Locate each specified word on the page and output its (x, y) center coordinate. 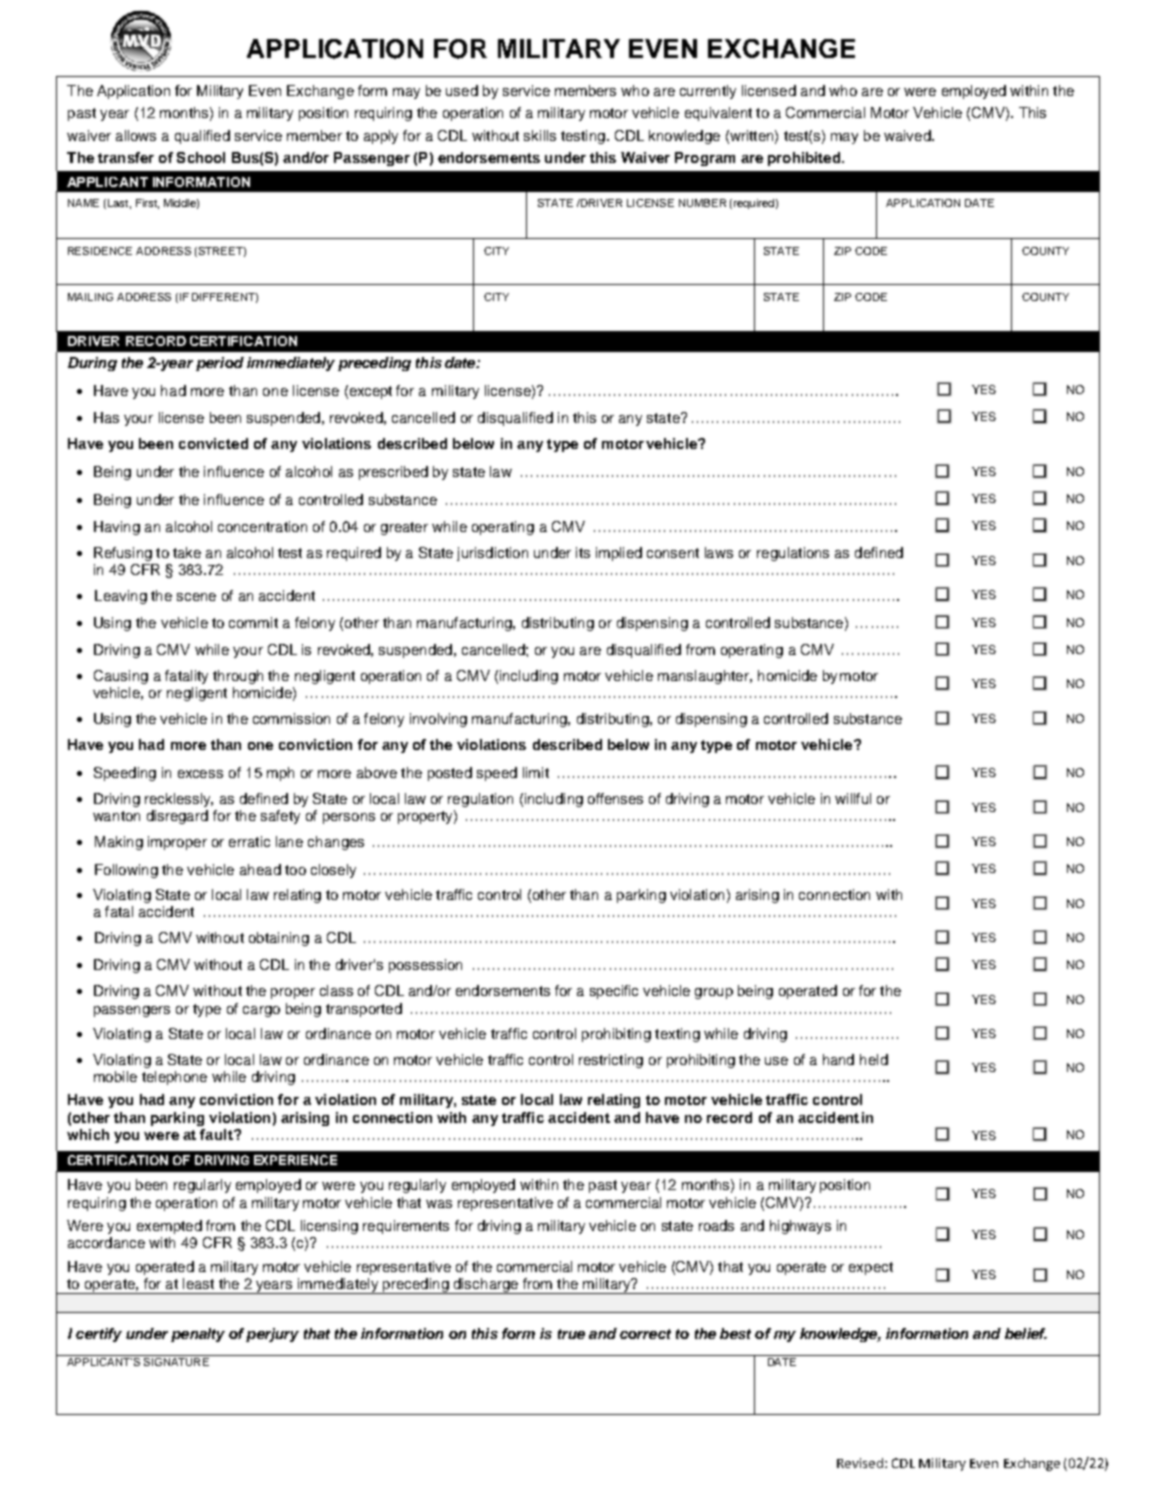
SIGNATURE (176, 1360)
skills (540, 135)
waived (908, 135)
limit (536, 772)
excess (200, 774)
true (571, 1334)
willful (853, 798)
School (201, 157)
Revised (860, 1463)
